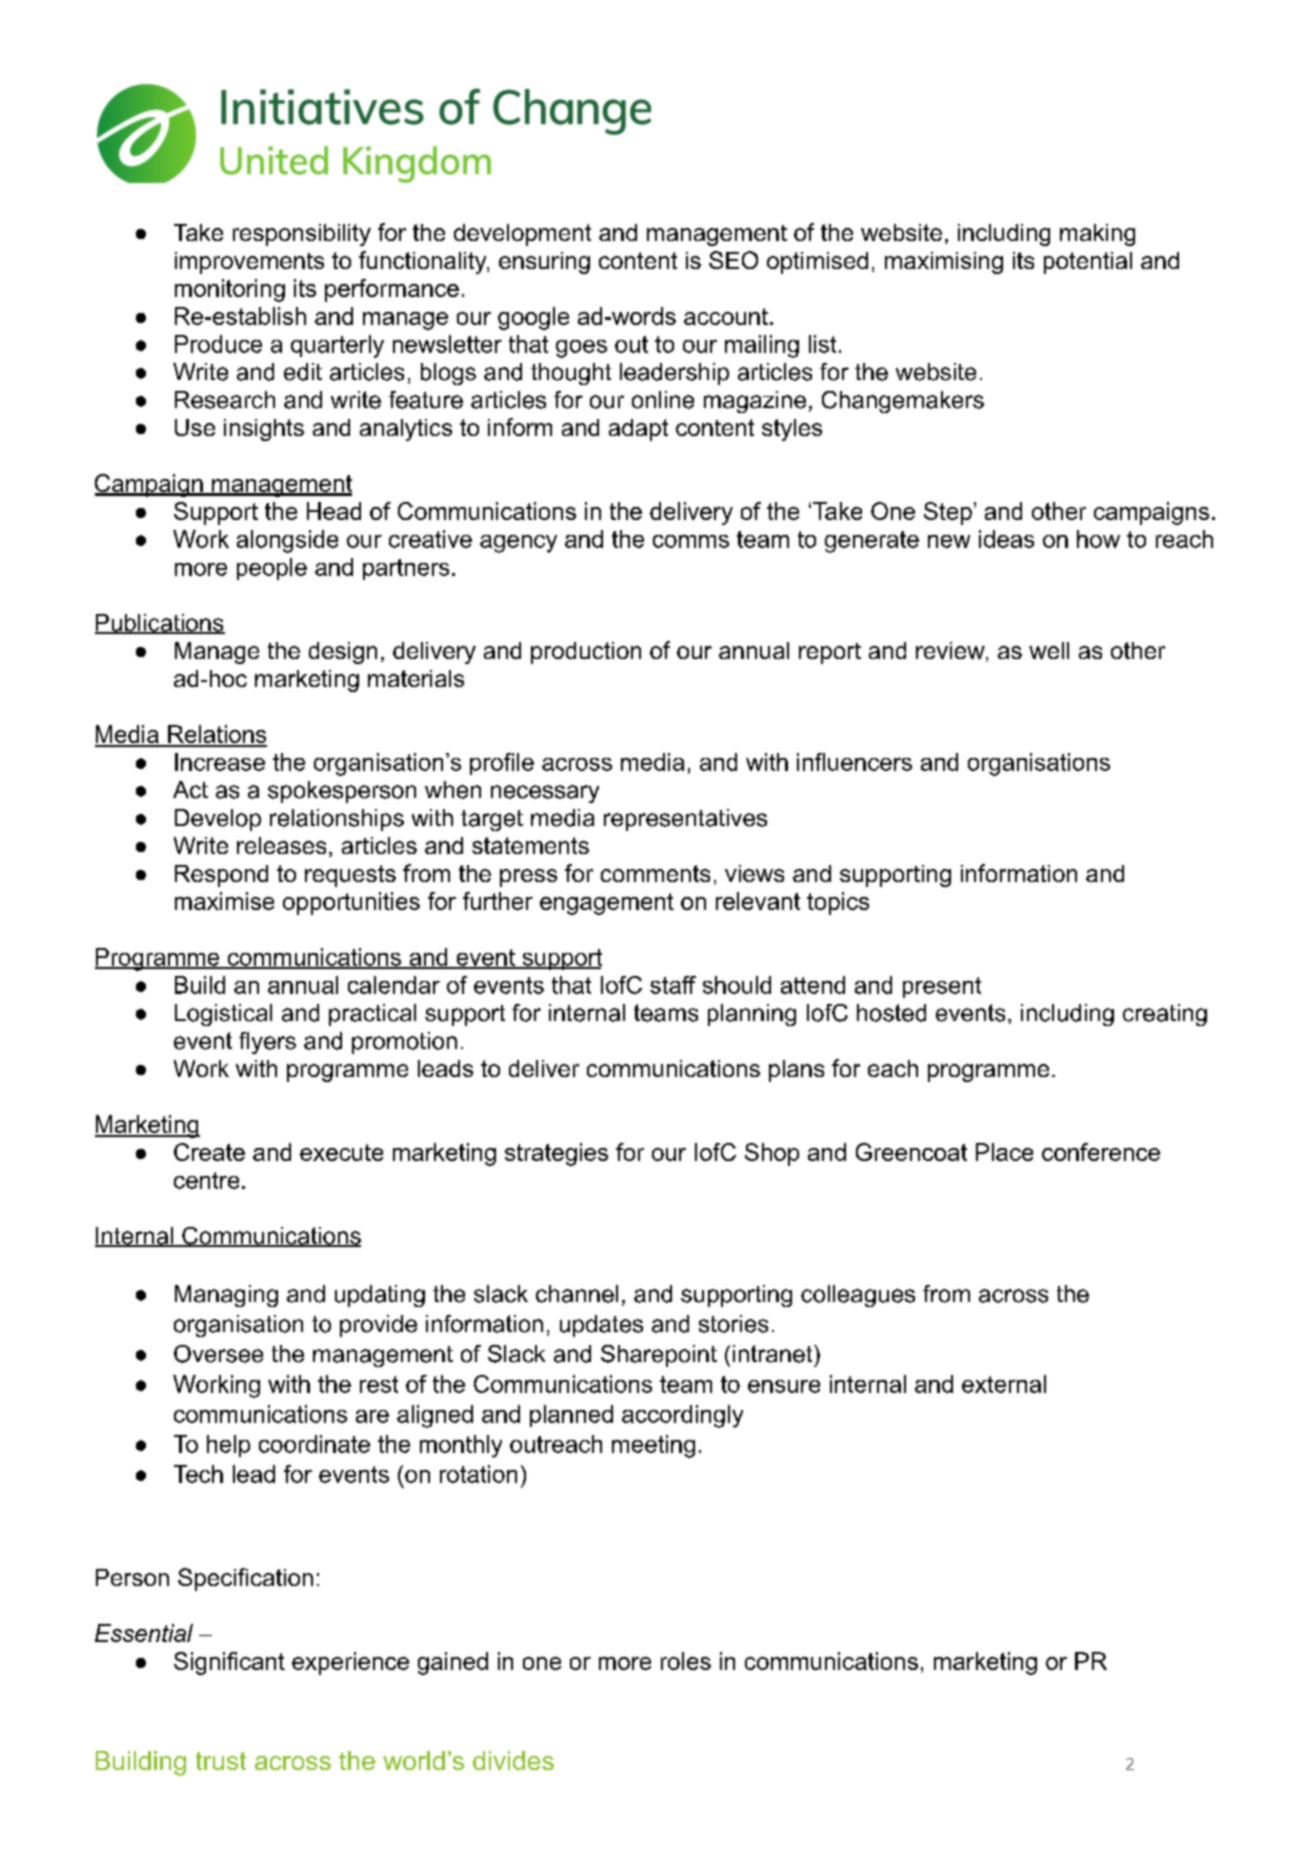 Image resolution: width=1313 pixels, height=1855 pixels. Describe the element at coordinates (1088, 263) in the image. I see `potential` at that location.
